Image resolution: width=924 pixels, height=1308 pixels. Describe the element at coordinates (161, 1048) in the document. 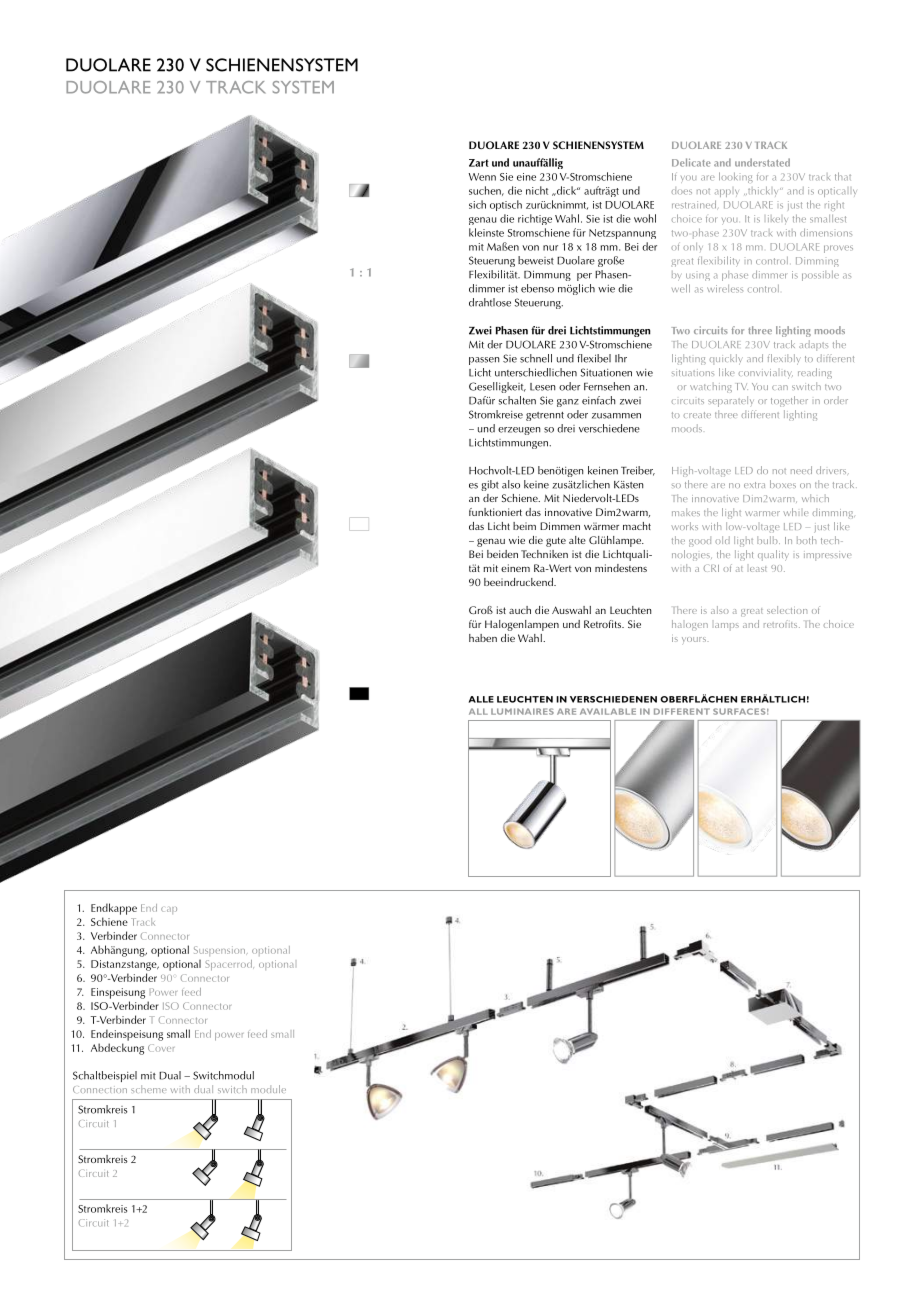

I see `Cover` at that location.
